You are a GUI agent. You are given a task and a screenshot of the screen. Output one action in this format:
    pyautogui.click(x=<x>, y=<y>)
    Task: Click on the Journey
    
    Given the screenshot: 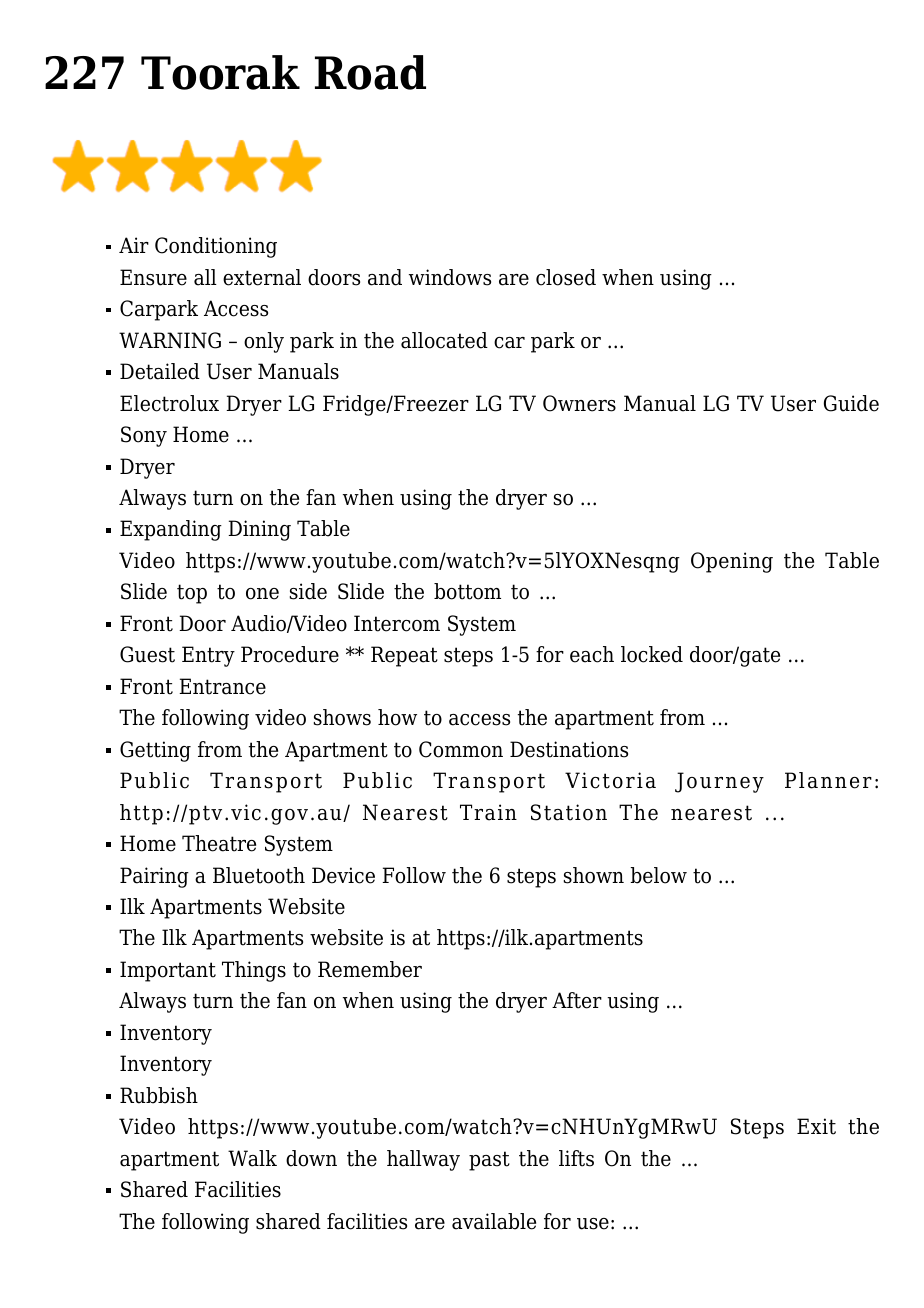 What is the action you would take?
    pyautogui.click(x=719, y=782)
